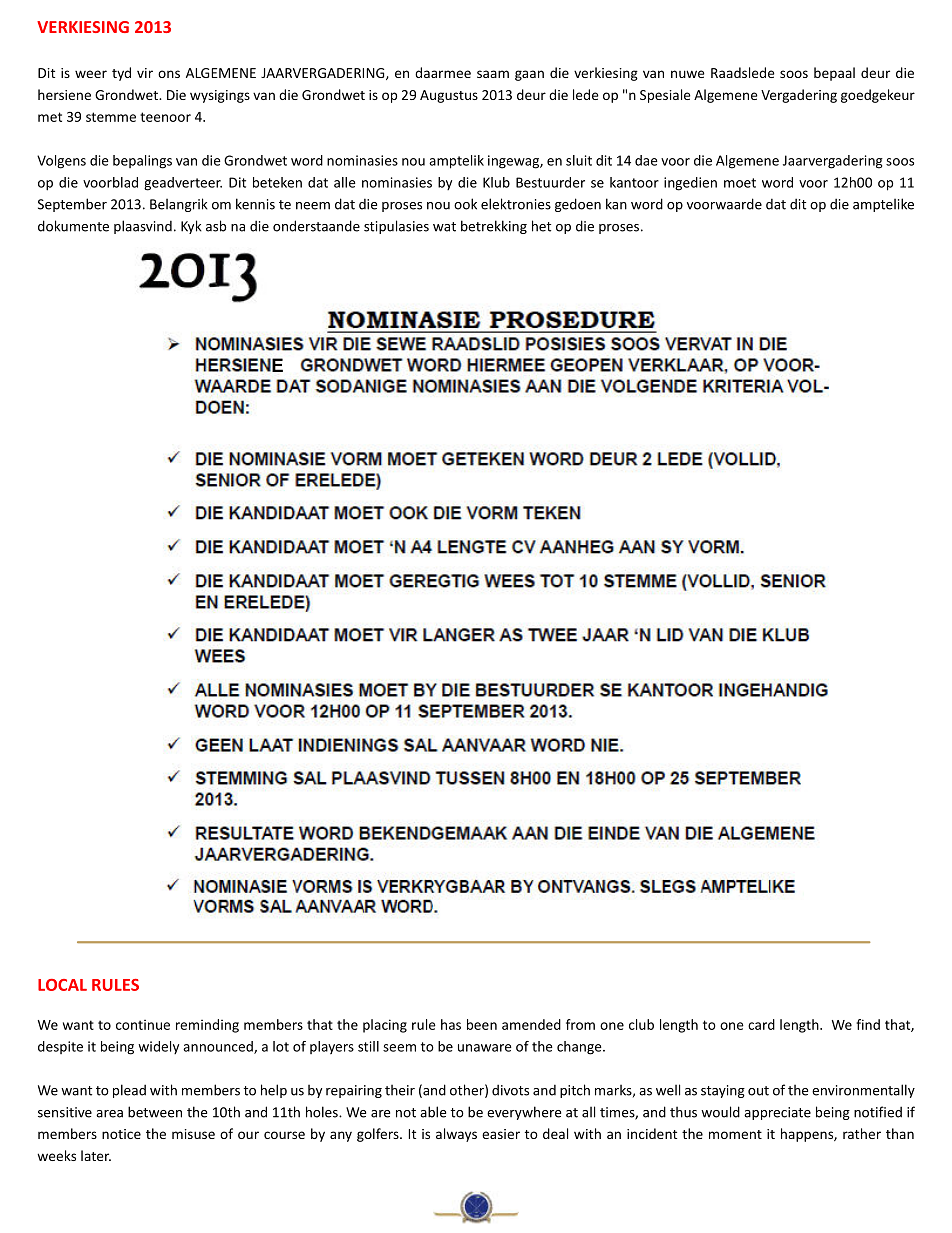 The image size is (952, 1233). Describe the element at coordinates (62, 985) in the screenshot. I see `LOCAL` at that location.
